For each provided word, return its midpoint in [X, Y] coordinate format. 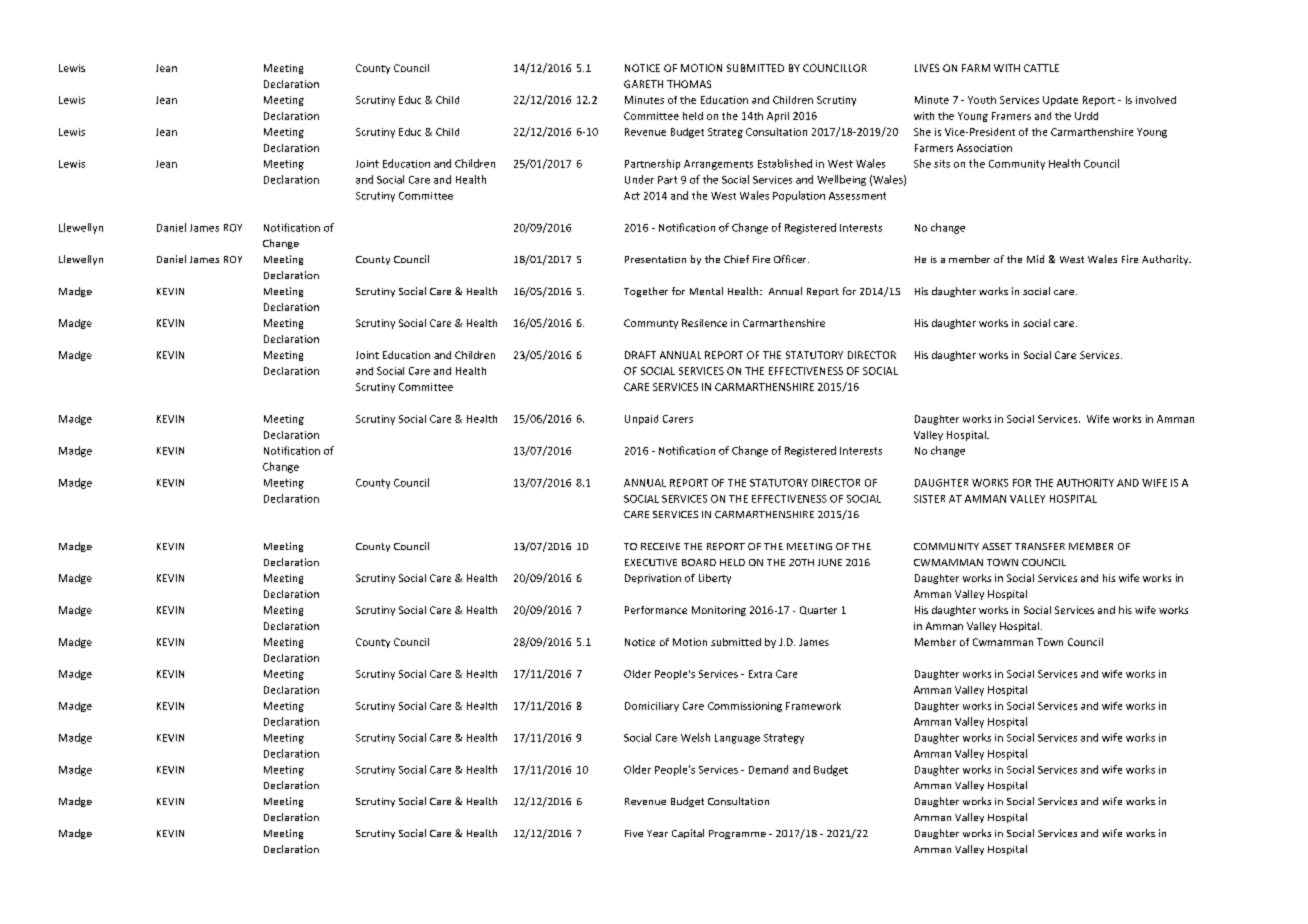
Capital [688, 834]
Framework [813, 706]
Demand [768, 769]
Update [1060, 101]
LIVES [927, 68]
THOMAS [689, 84]
